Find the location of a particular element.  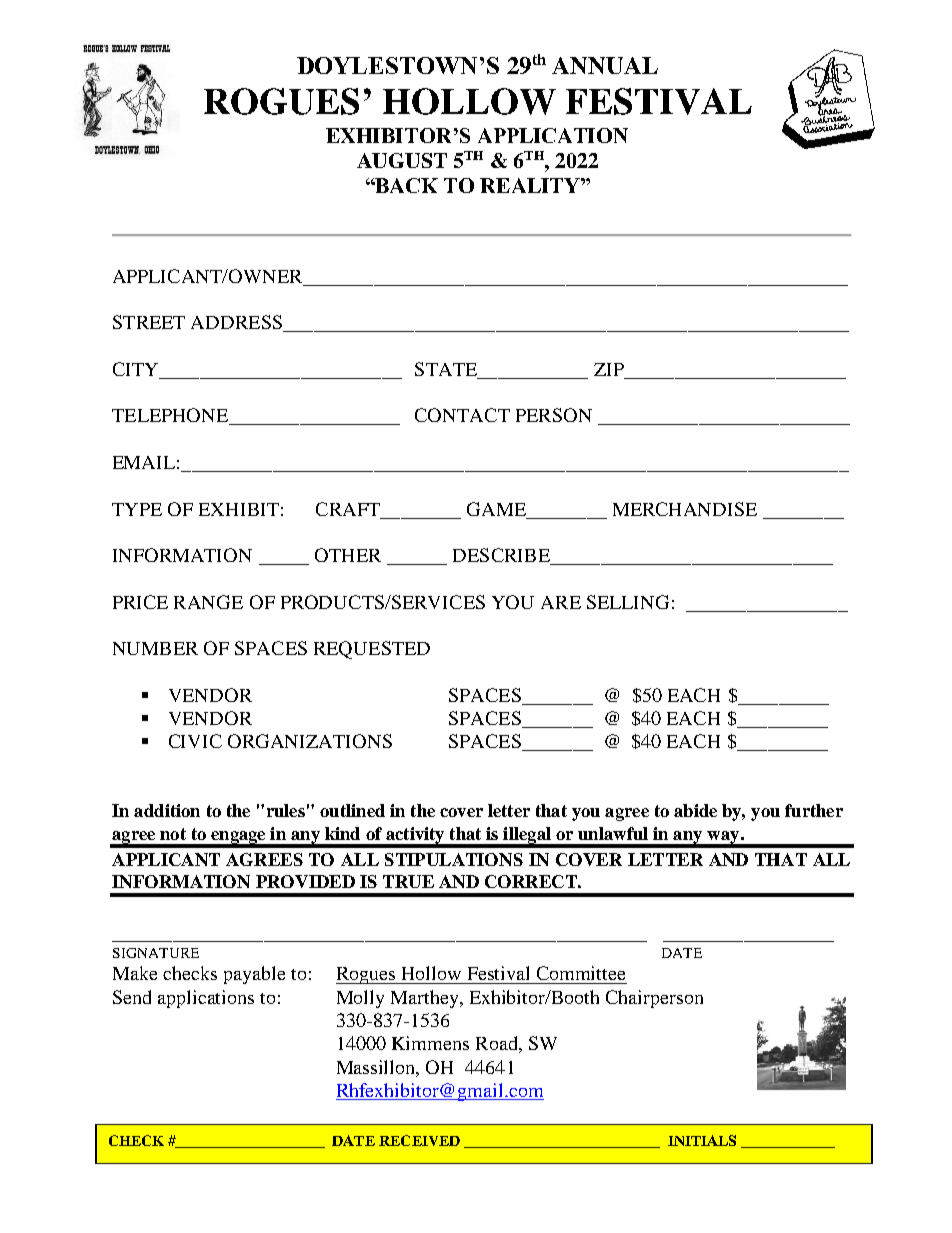

REALITY is located at coordinates (531, 185).
